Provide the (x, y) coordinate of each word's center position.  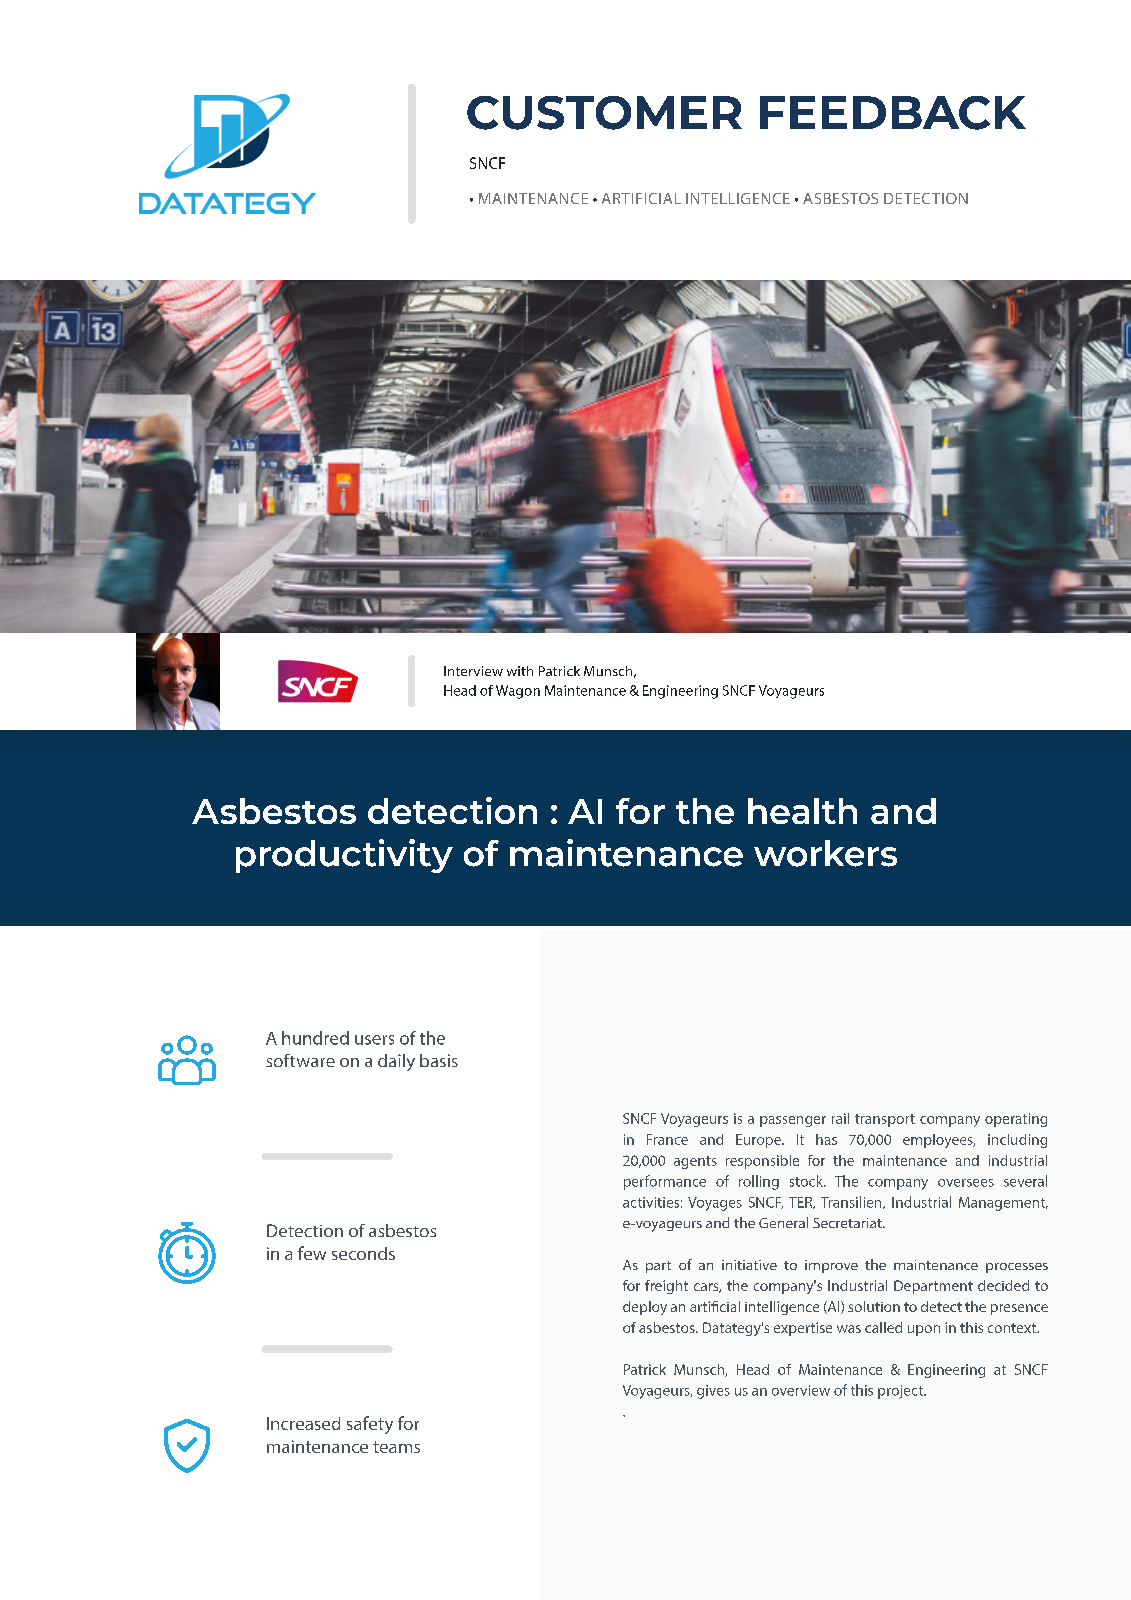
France (667, 1139)
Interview (473, 671)
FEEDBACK (893, 113)
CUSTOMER (604, 113)
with (520, 671)
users (374, 1040)
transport (885, 1120)
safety (370, 1425)
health (802, 811)
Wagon (518, 692)
